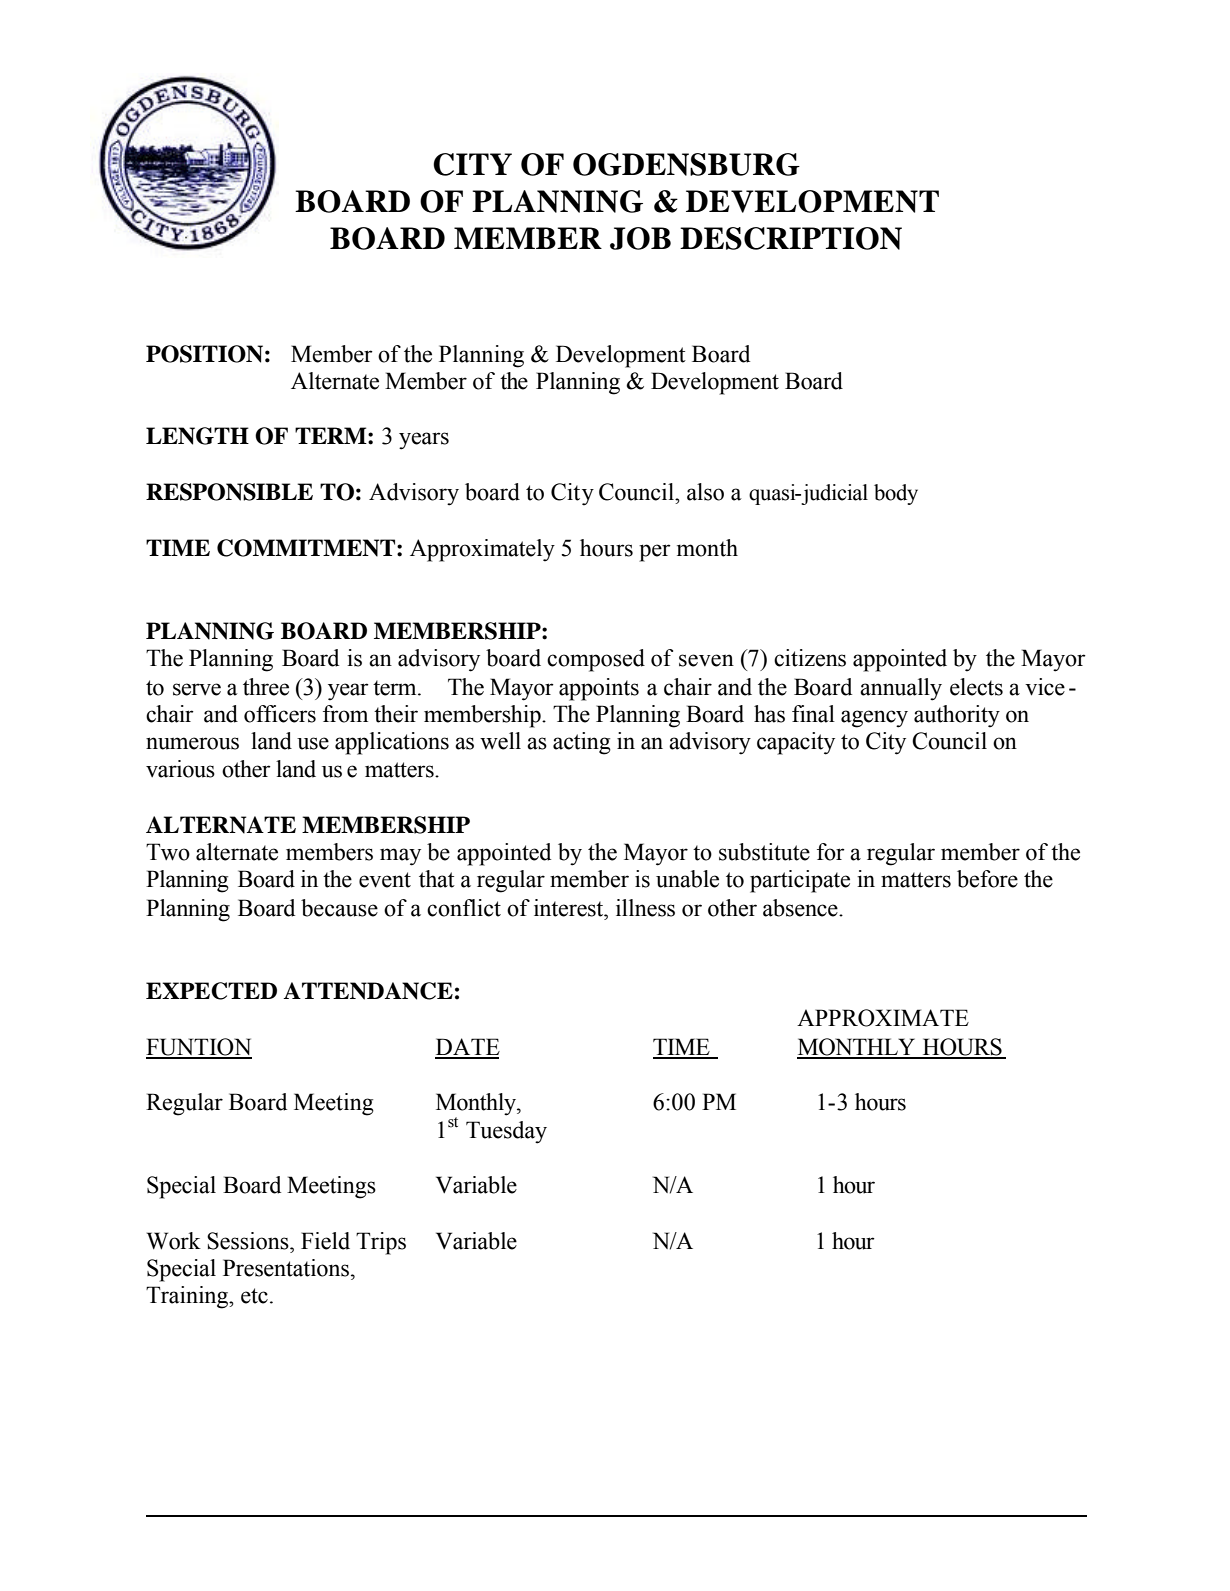 The width and height of the screenshot is (1230, 1591). What do you see at coordinates (381, 1243) in the screenshot?
I see `Trips` at bounding box center [381, 1243].
